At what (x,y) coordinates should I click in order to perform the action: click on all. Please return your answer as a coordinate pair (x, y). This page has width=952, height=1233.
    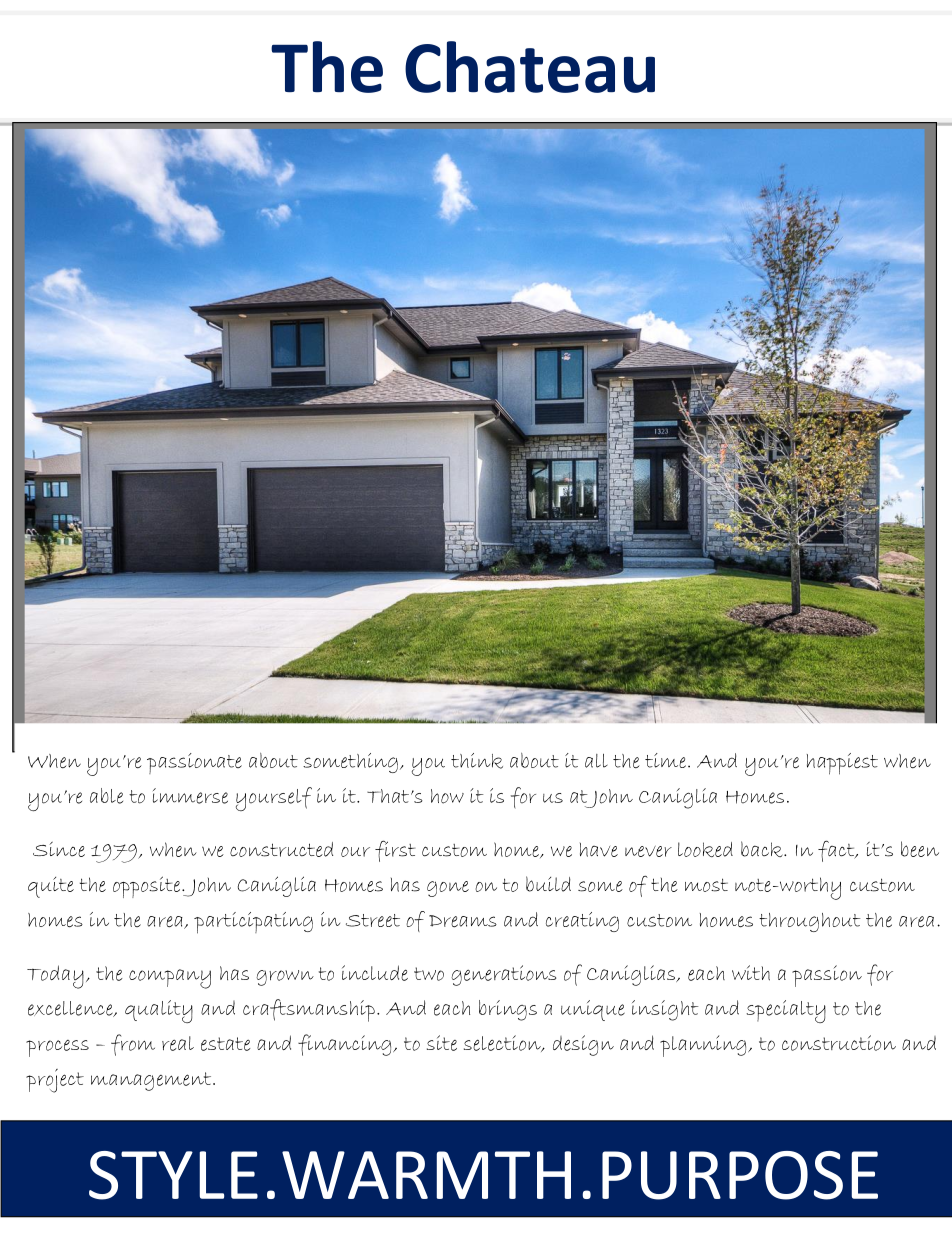
    Looking at the image, I should click on (596, 761).
